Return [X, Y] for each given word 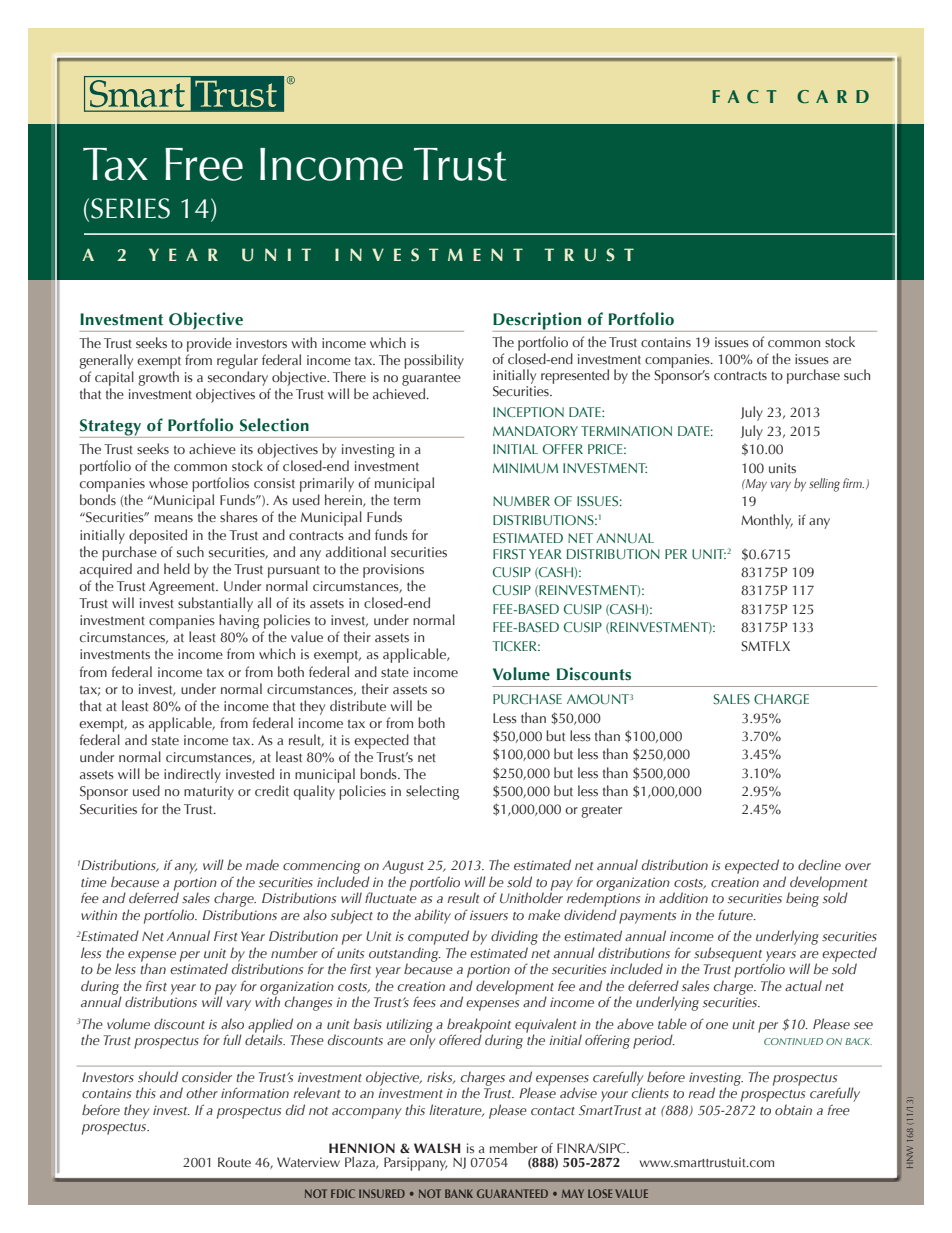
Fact [744, 97]
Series [130, 208]
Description [538, 322]
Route [234, 1162]
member [514, 1148]
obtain [793, 1109]
